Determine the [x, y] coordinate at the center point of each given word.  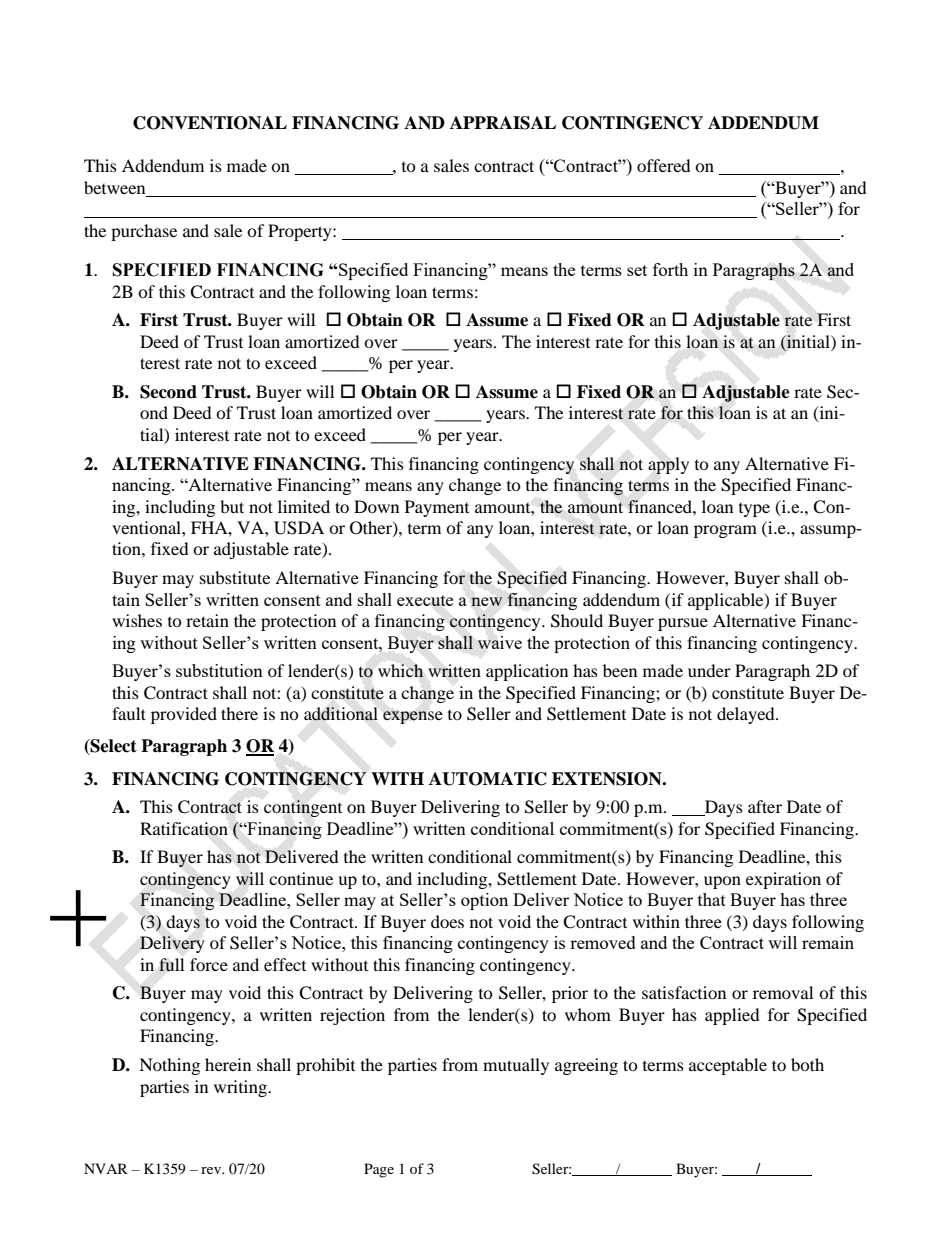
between [116, 189]
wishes [137, 620]
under [709, 670]
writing [241, 1088]
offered [664, 165]
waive [500, 642]
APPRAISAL [503, 123]
